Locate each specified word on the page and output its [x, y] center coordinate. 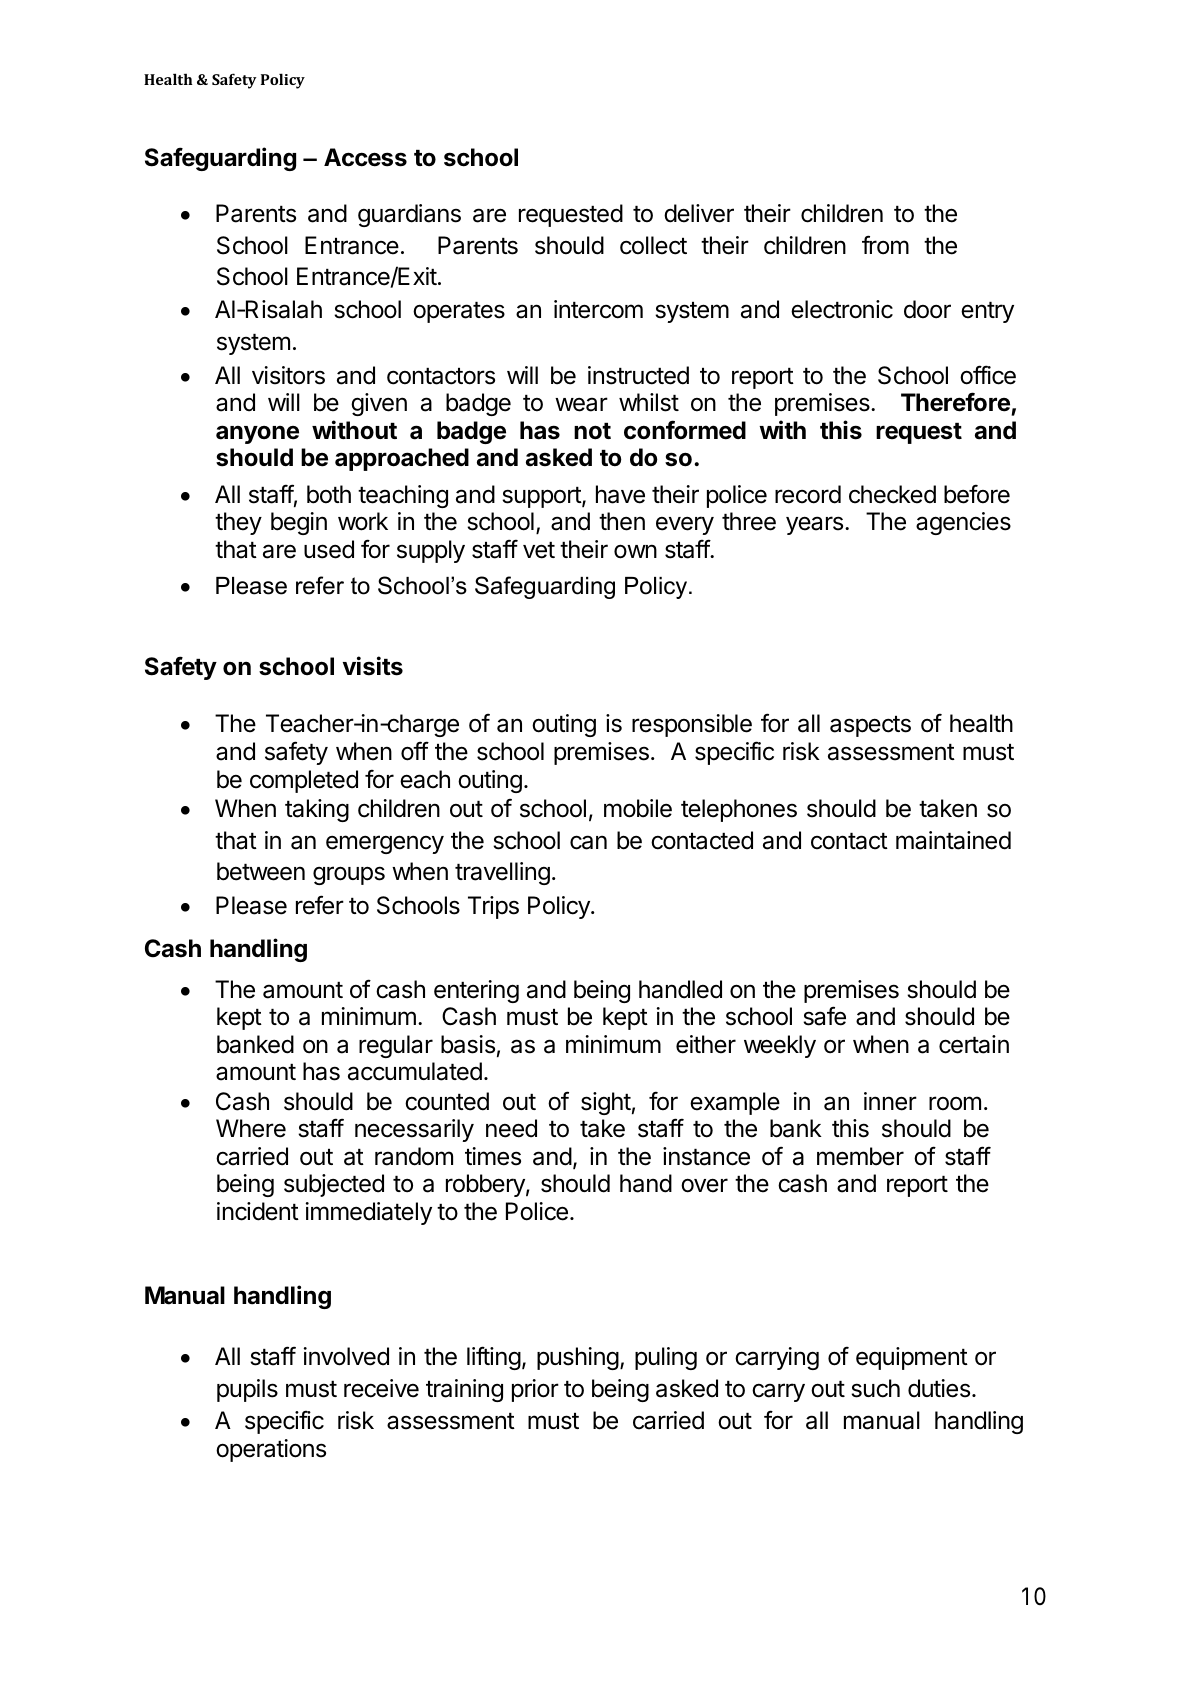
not [592, 431]
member [860, 1156]
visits [373, 666]
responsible [692, 725]
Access [365, 157]
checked [892, 494]
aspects [870, 726]
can [588, 842]
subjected [334, 1185]
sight [606, 1103]
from [885, 245]
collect [653, 245]
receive [381, 1388]
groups [349, 875]
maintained [953, 840]
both [329, 494]
